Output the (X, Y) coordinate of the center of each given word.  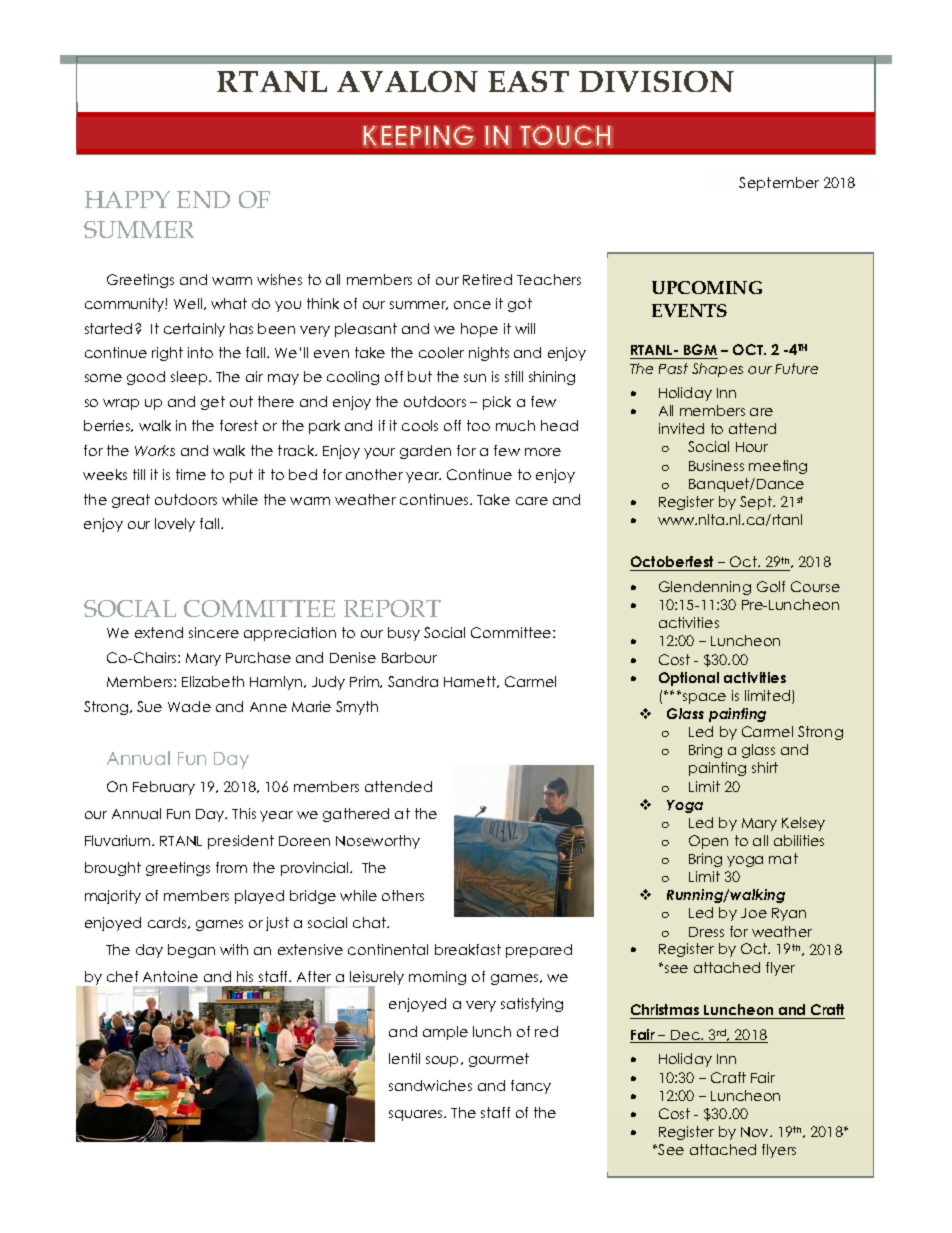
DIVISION (656, 81)
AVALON (407, 81)
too (478, 425)
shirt (765, 767)
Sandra (413, 681)
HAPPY (127, 199)
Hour (752, 447)
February (164, 788)
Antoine (170, 976)
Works (155, 450)
